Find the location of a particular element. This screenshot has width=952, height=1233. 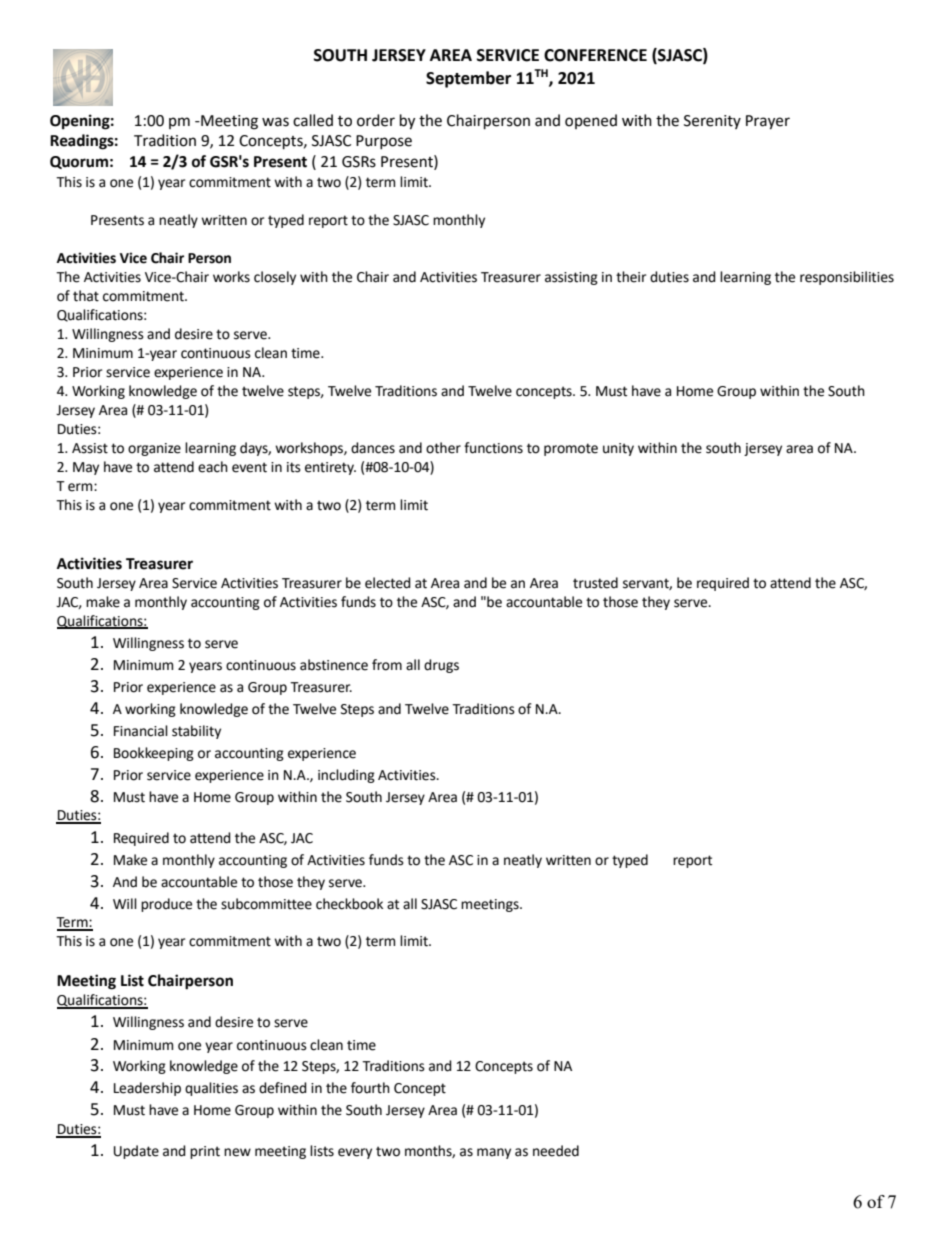

each is located at coordinates (213, 467).
